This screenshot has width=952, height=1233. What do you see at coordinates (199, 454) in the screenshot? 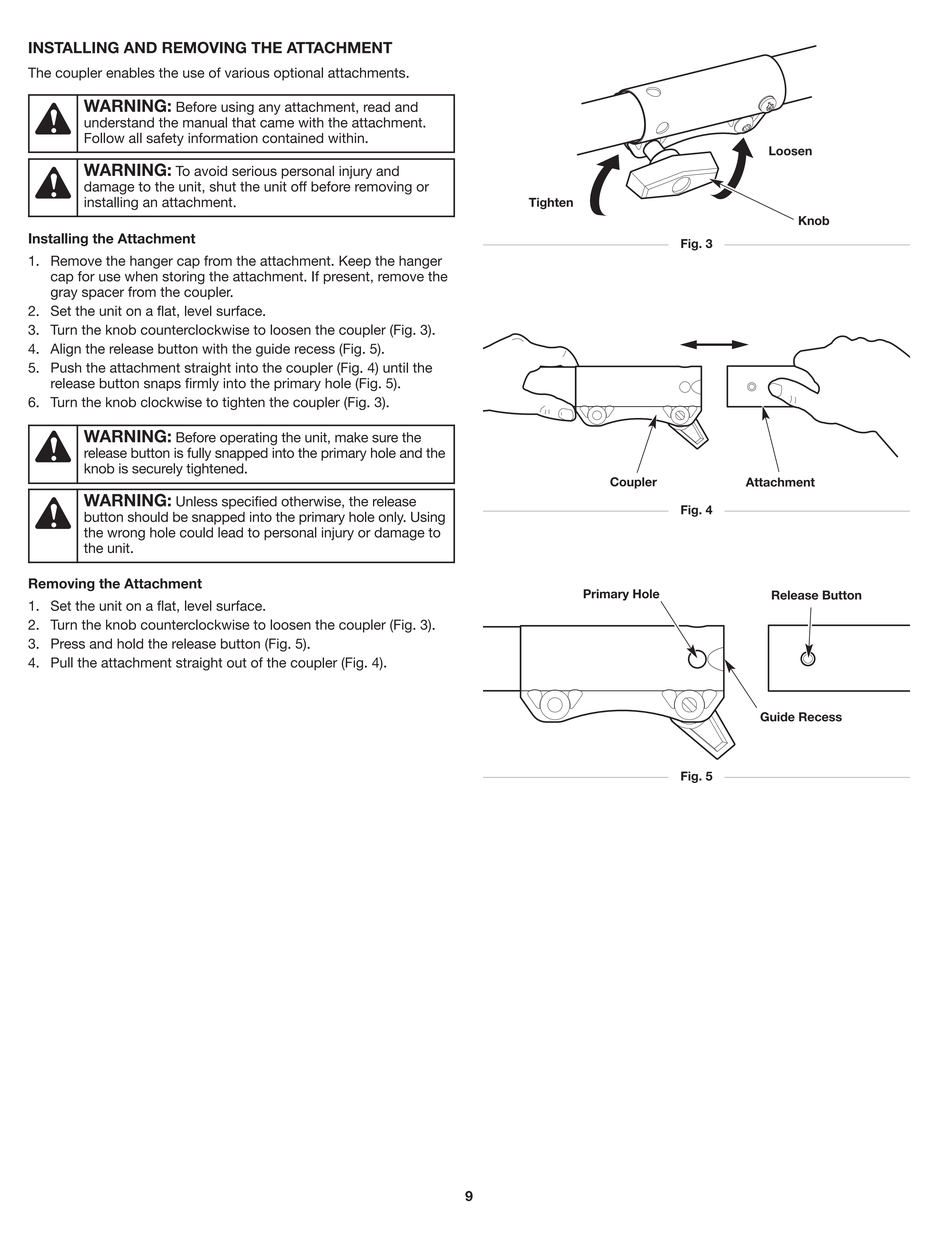
I see `fully` at bounding box center [199, 454].
